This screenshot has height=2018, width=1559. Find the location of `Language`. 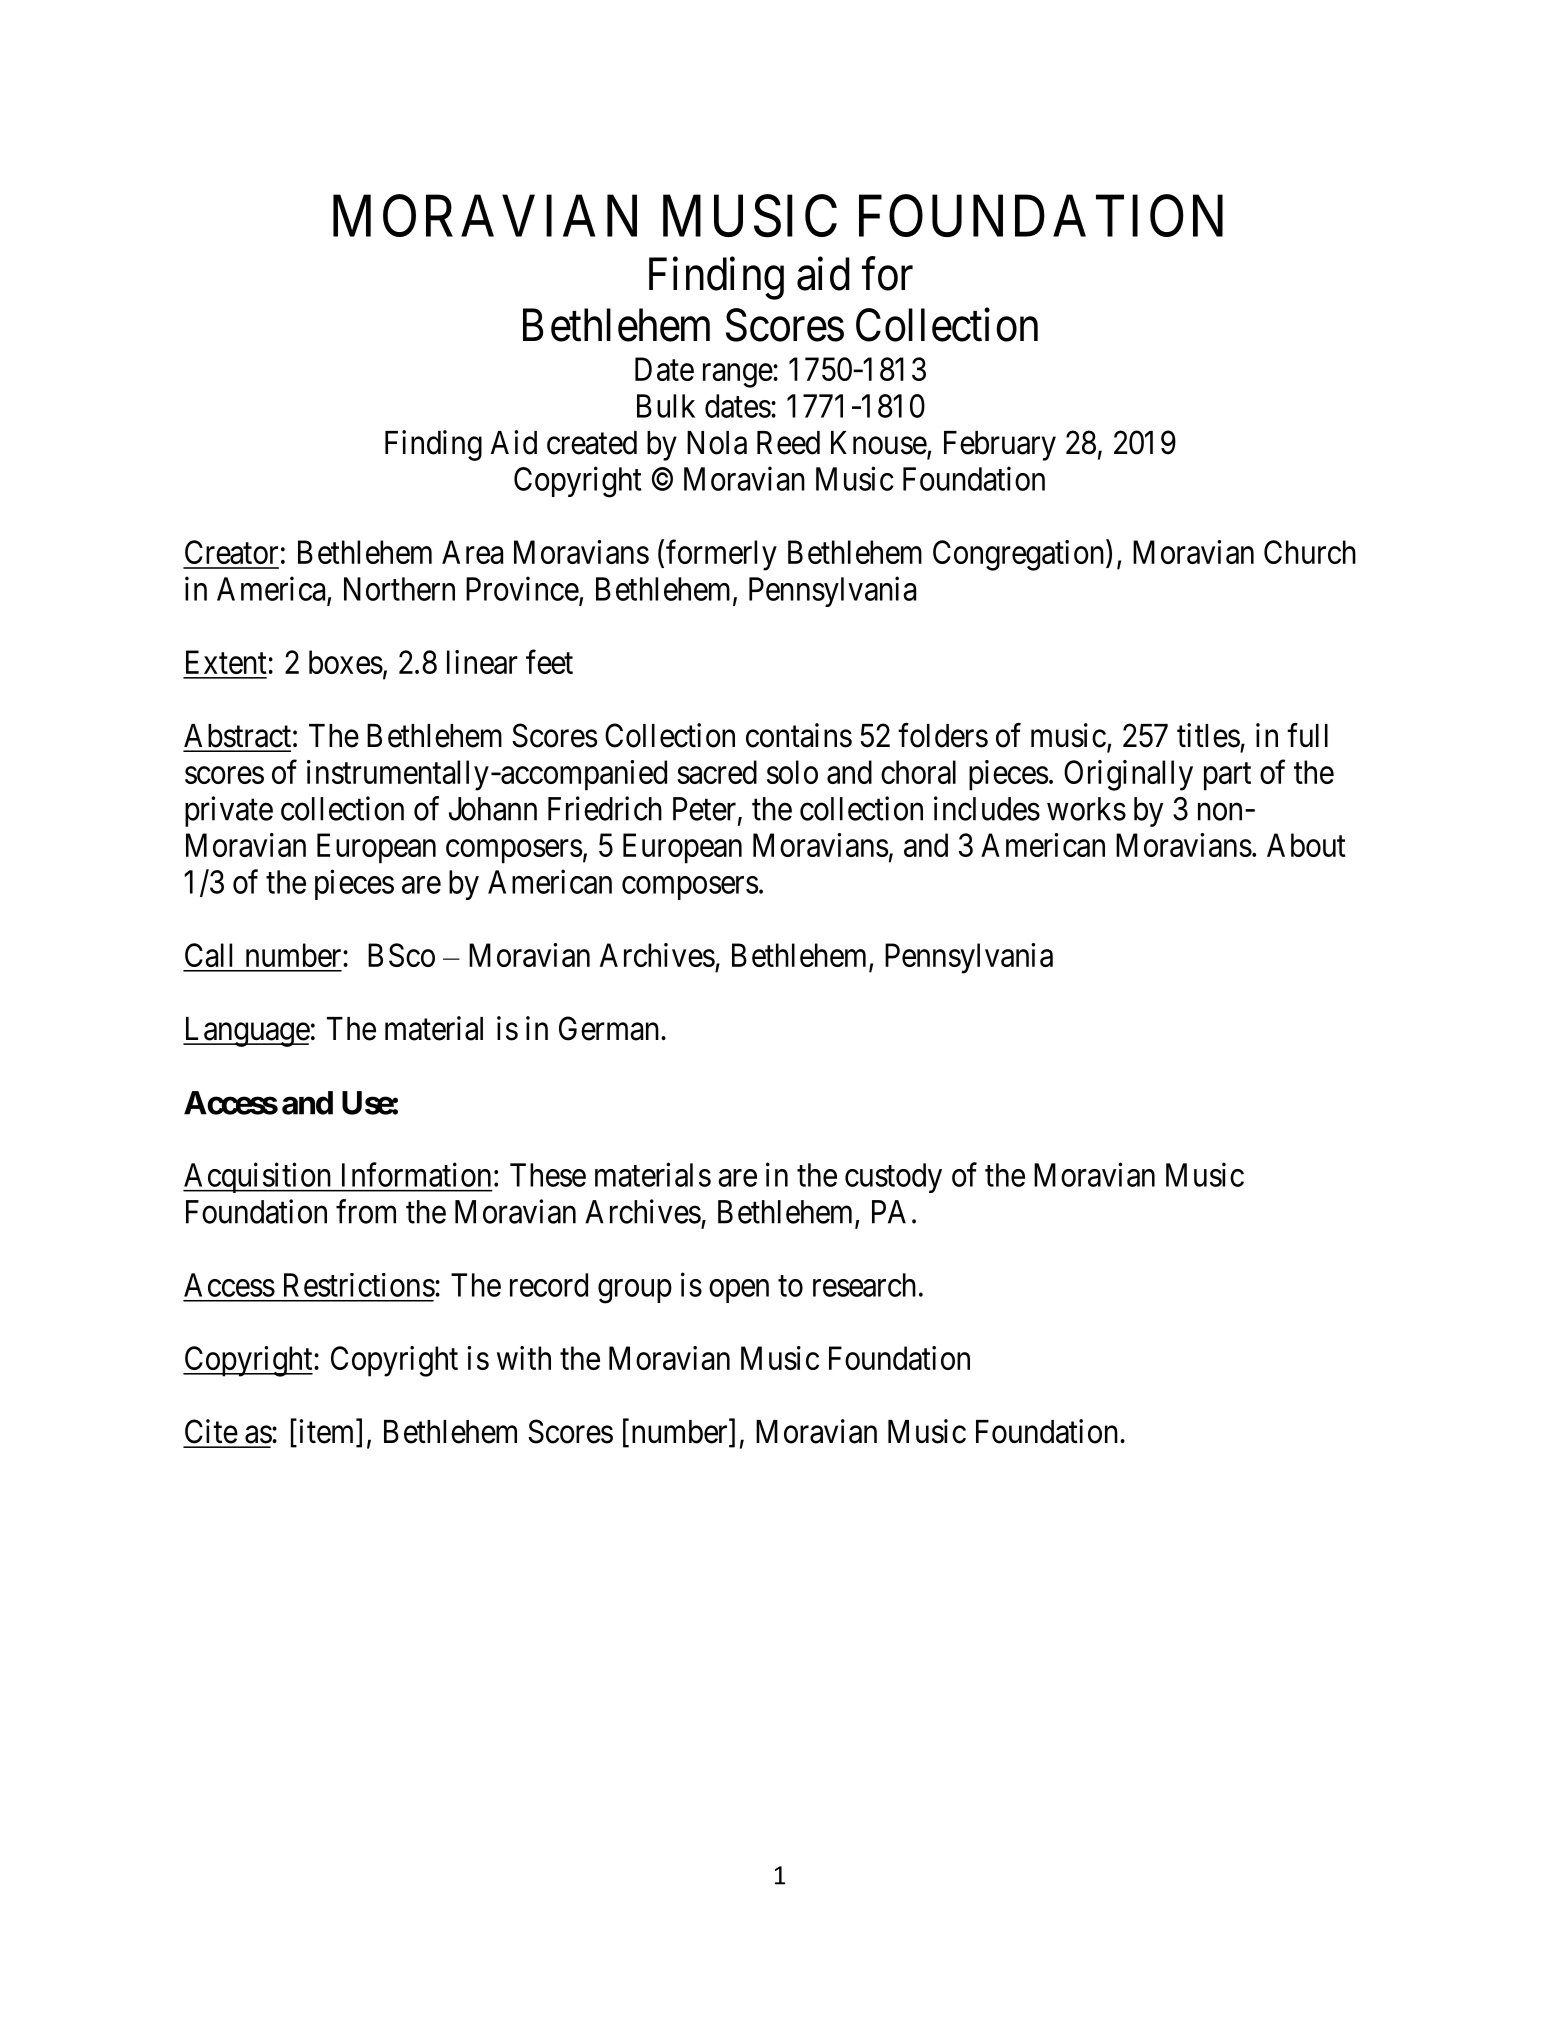

Language is located at coordinates (246, 1032).
